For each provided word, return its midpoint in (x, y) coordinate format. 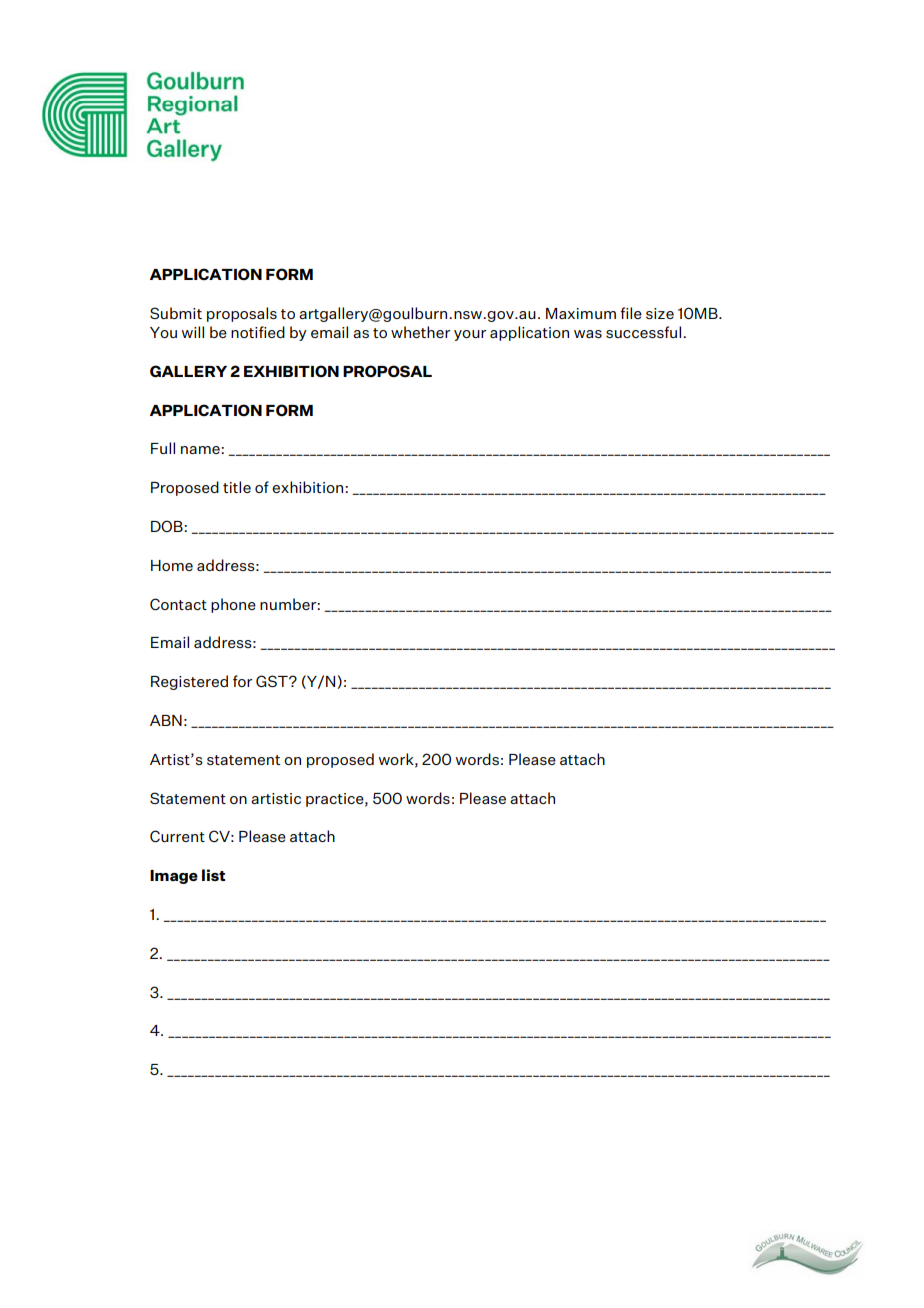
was (588, 334)
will (193, 332)
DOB (168, 526)
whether (420, 332)
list (213, 875)
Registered (189, 682)
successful (645, 332)
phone (233, 605)
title (237, 487)
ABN (166, 720)
